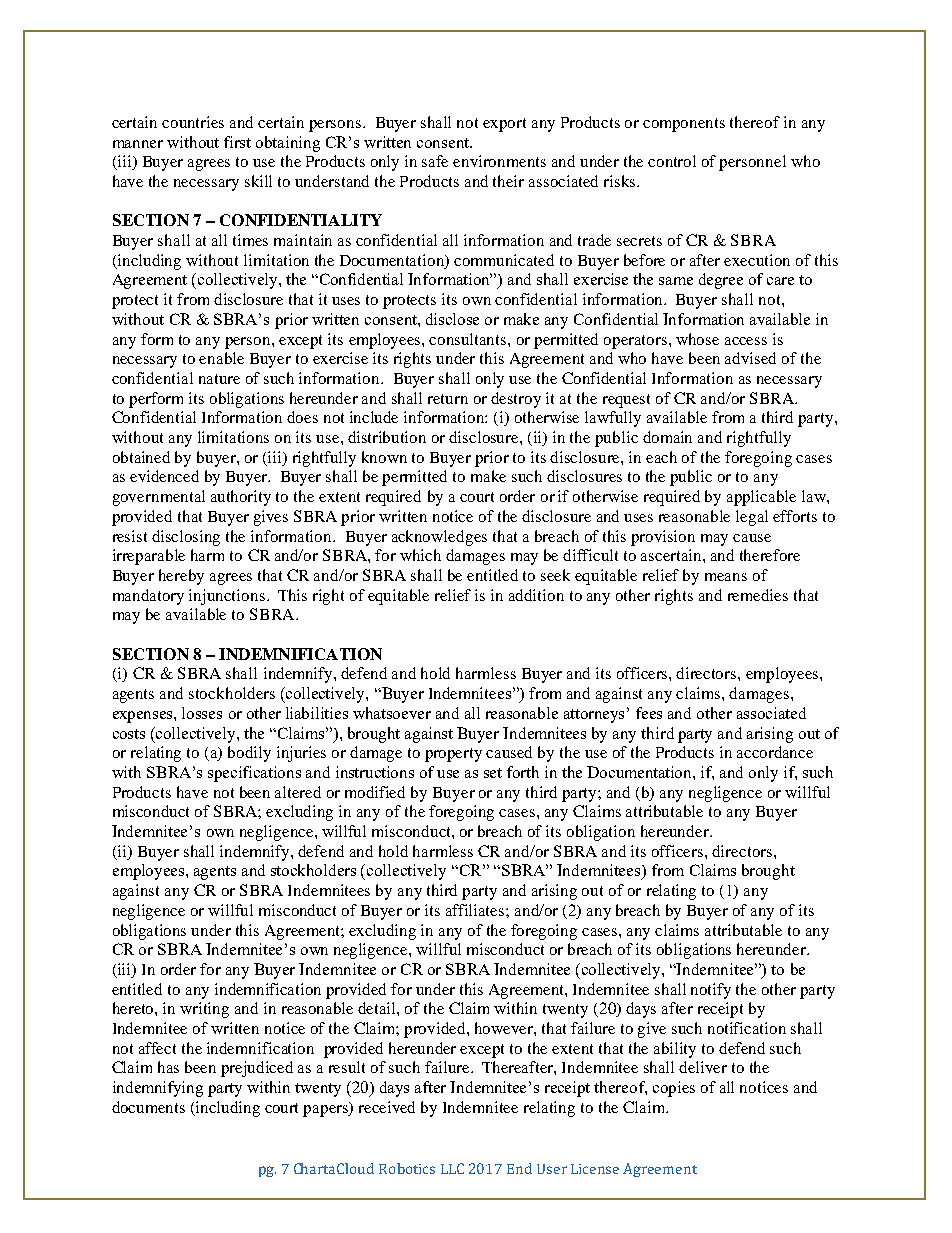 Image resolution: width=952 pixels, height=1233 pixels. Describe the element at coordinates (435, 161) in the image. I see `safe` at that location.
